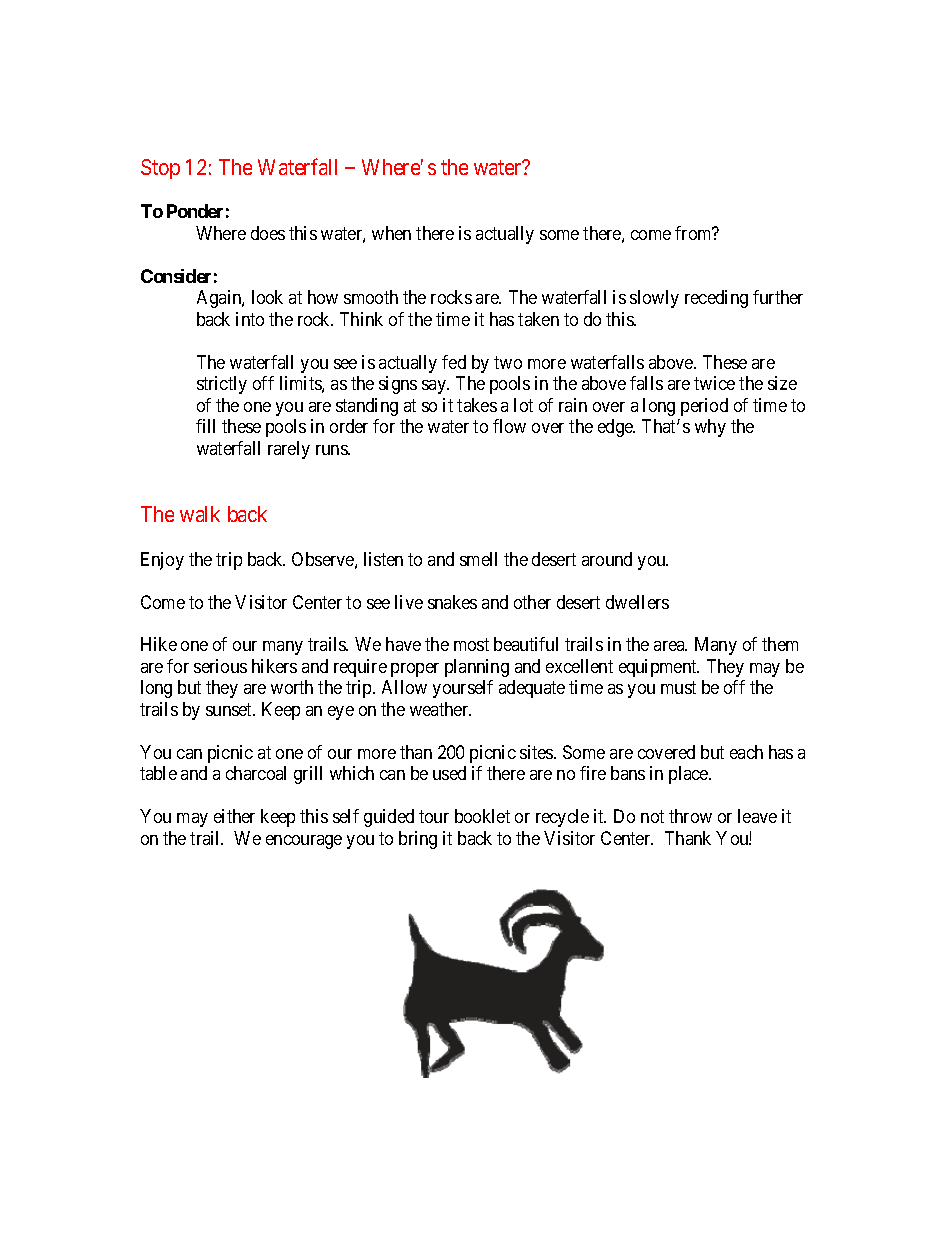 The width and height of the page is (952, 1233). What do you see at coordinates (200, 514) in the page?
I see `walk` at bounding box center [200, 514].
